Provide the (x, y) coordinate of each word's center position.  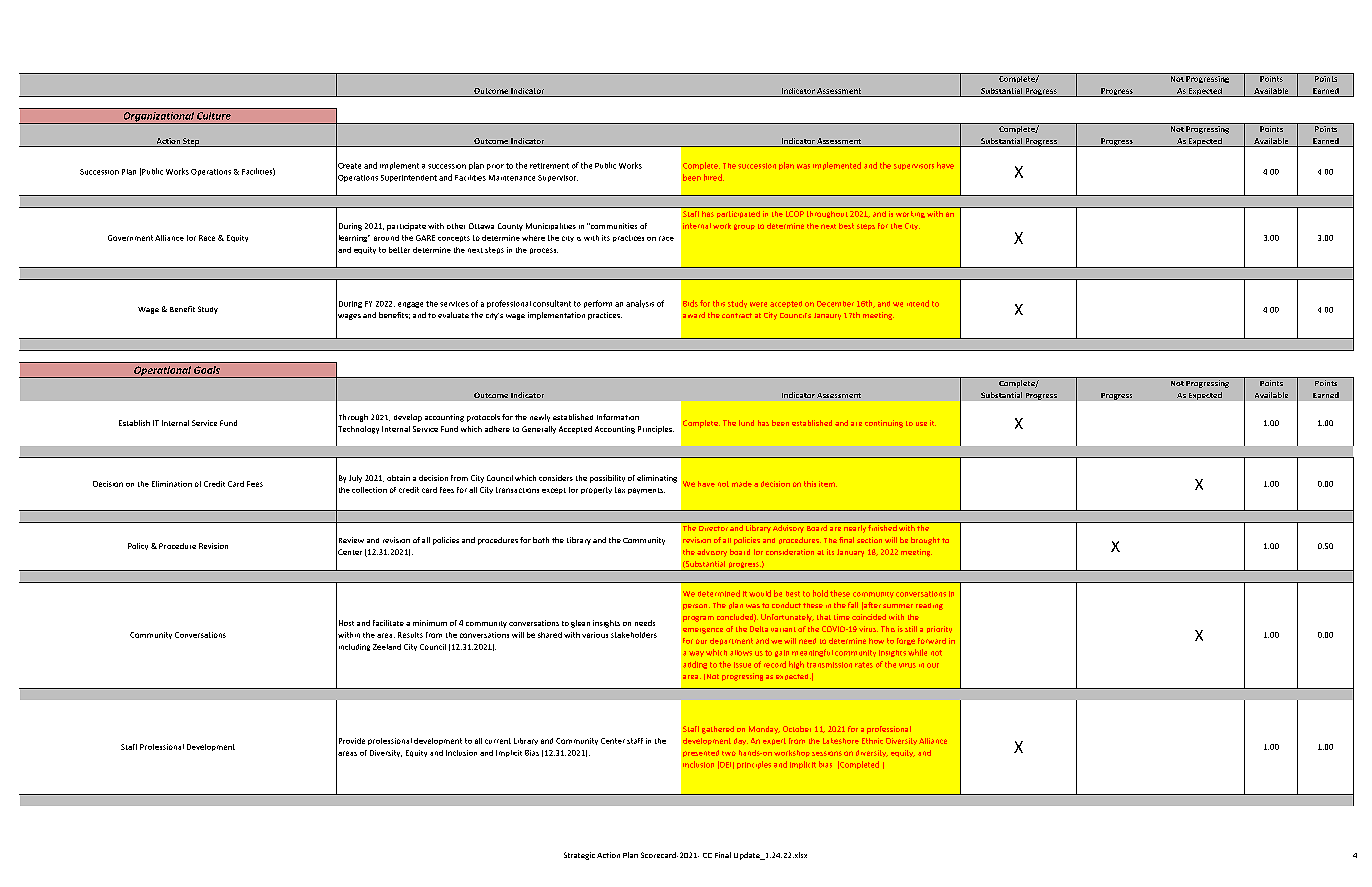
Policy (138, 546)
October (797, 729)
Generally (539, 430)
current (498, 741)
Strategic (579, 856)
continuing (884, 424)
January (850, 553)
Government (130, 238)
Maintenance (512, 178)
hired (714, 177)
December (835, 304)
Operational (162, 372)
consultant (552, 303)
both (541, 540)
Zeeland (387, 647)
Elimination (172, 484)
